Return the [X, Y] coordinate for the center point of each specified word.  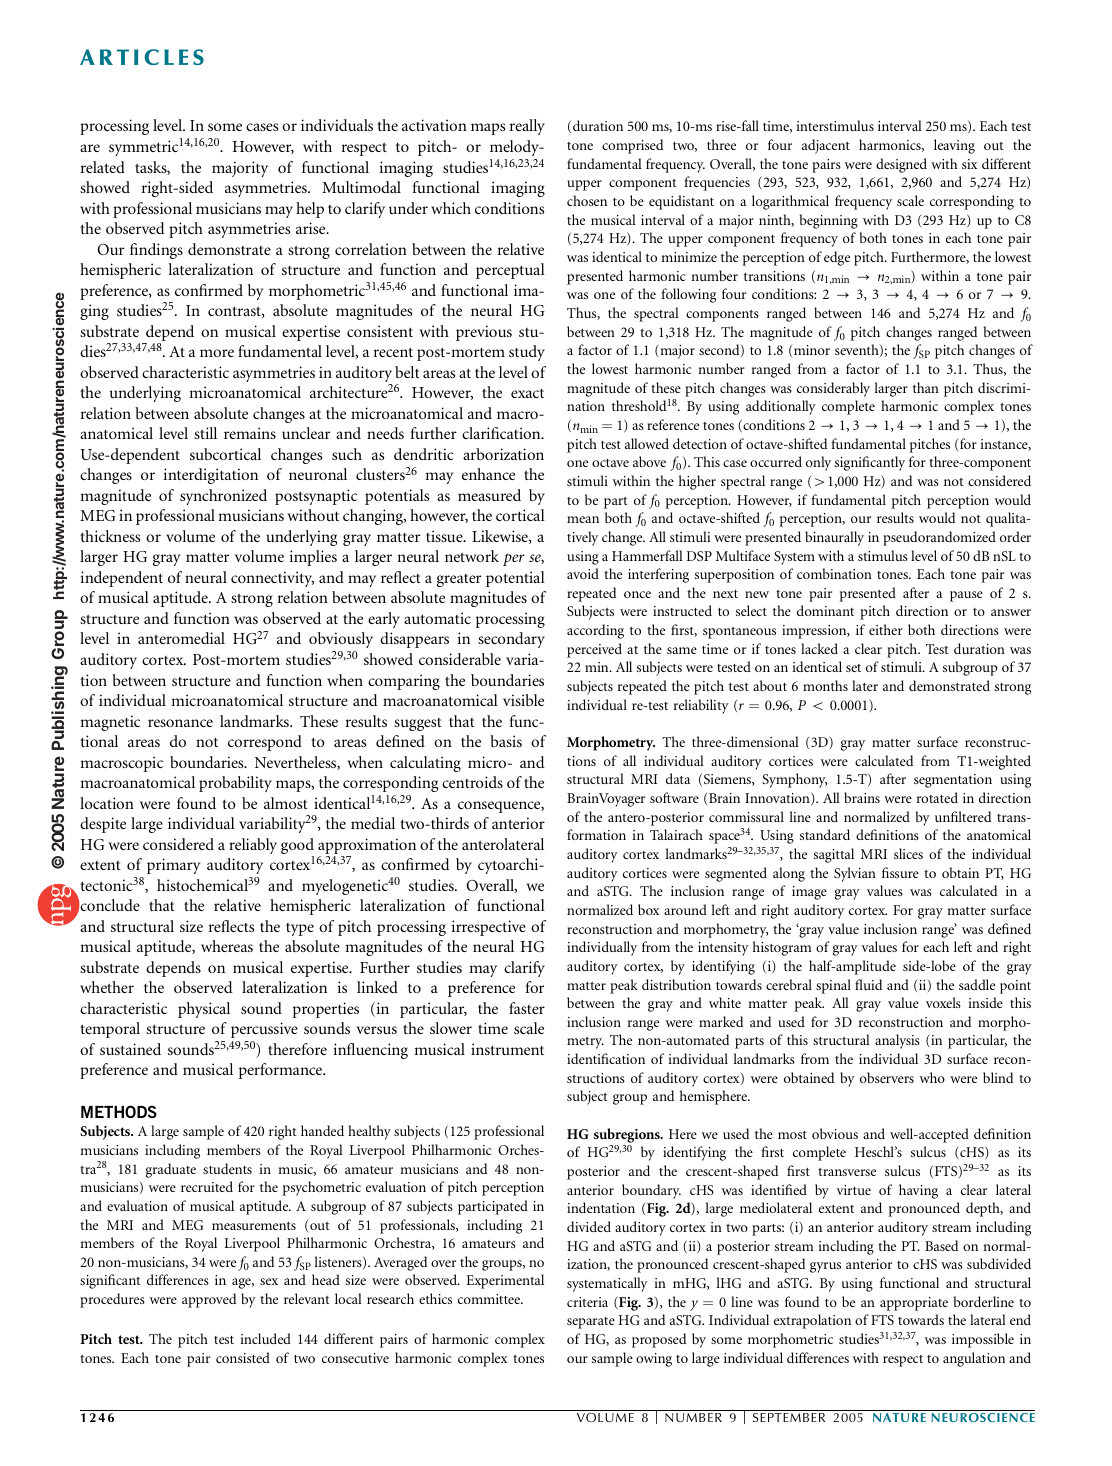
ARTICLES [142, 57]
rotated [937, 797]
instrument [507, 1049]
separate [591, 1323]
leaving [954, 146]
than [926, 387]
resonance [180, 723]
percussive [264, 1030]
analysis [897, 1041]
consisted [243, 1357]
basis [506, 741]
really [527, 127]
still [205, 433]
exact [527, 393]
